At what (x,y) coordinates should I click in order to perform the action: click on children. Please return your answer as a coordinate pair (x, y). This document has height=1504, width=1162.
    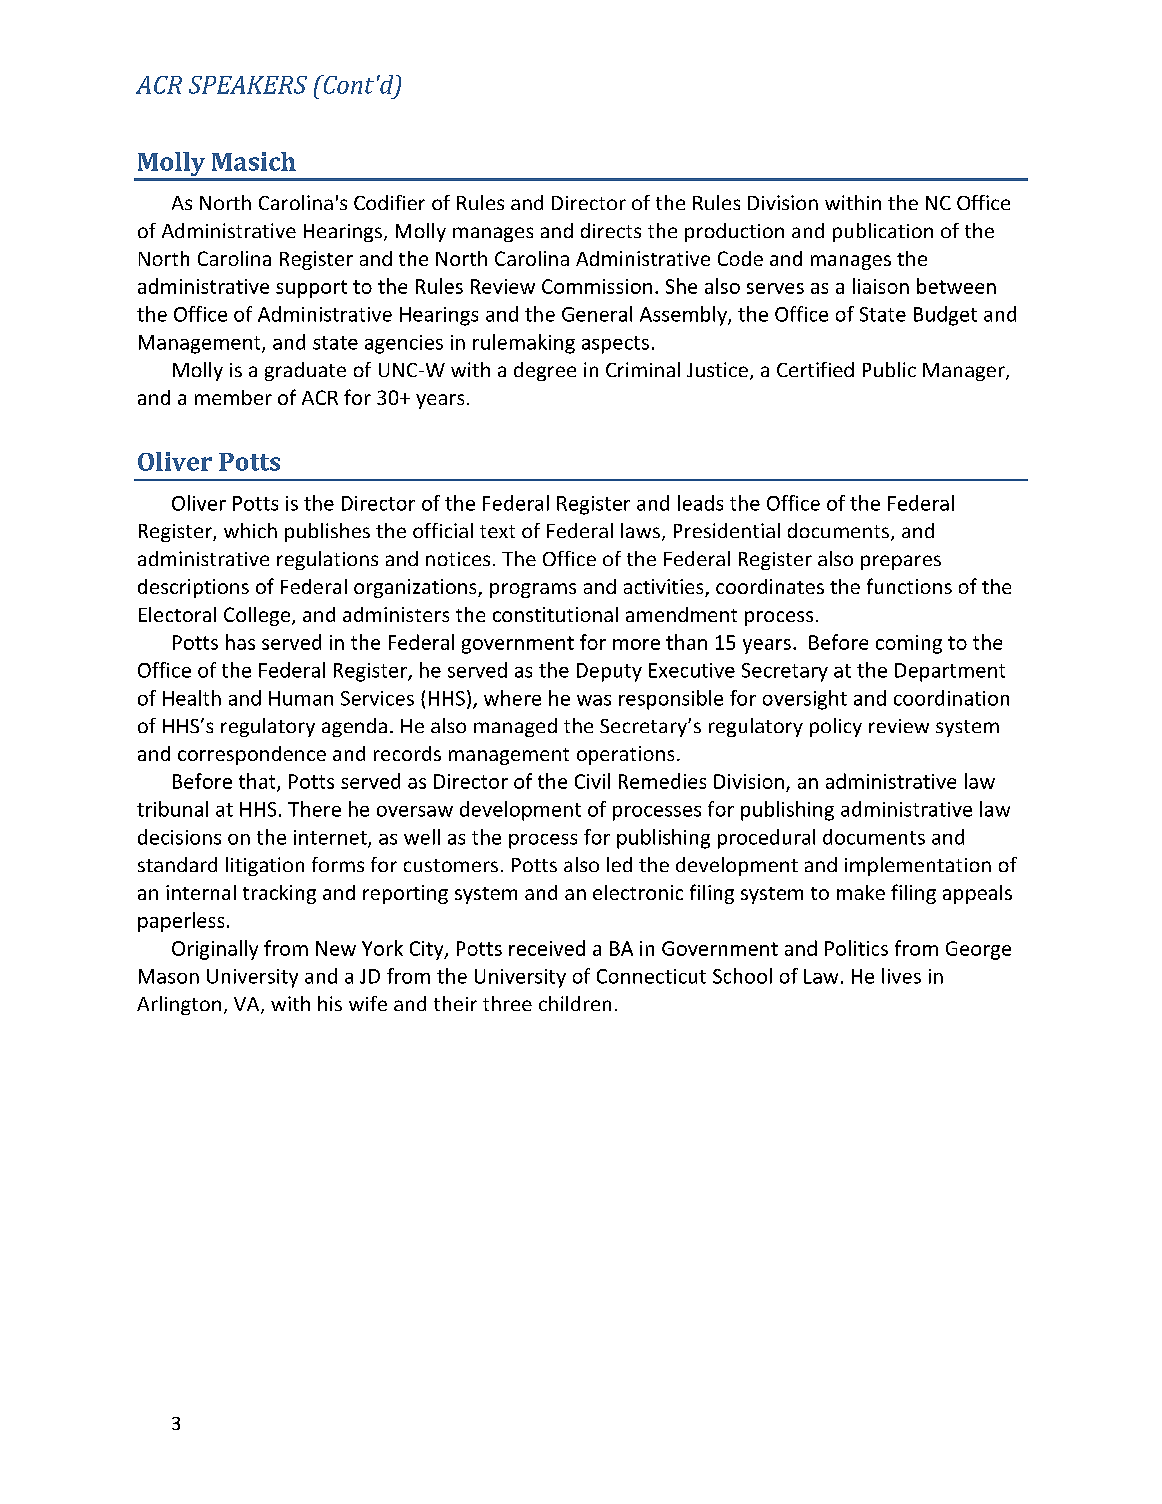
    Looking at the image, I should click on (575, 1003).
